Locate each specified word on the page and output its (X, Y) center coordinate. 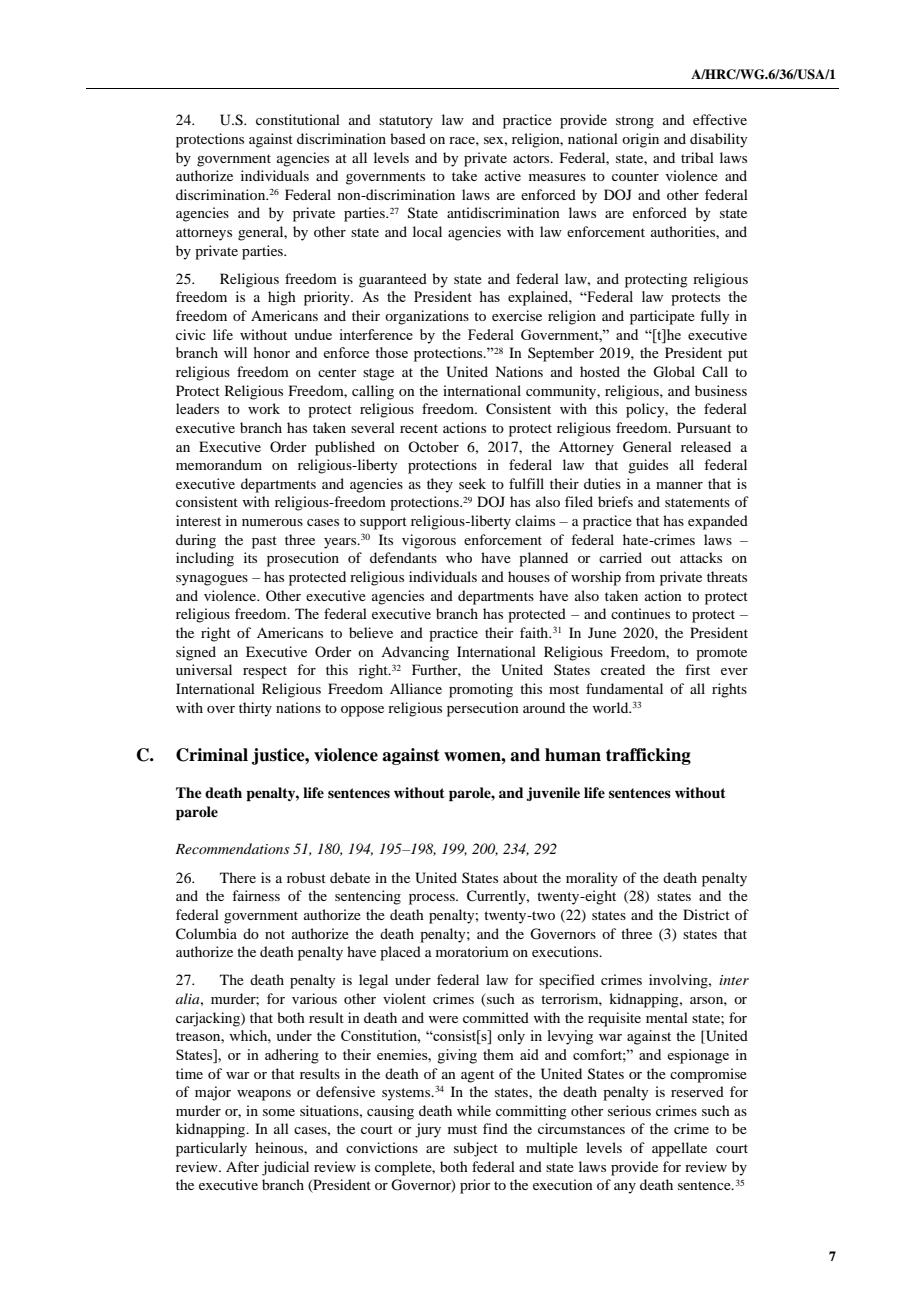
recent (419, 428)
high (282, 298)
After (242, 1166)
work (264, 408)
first (697, 669)
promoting (481, 690)
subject (476, 1149)
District (706, 914)
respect (265, 672)
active (503, 175)
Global (674, 372)
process (433, 899)
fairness (256, 895)
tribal (697, 157)
